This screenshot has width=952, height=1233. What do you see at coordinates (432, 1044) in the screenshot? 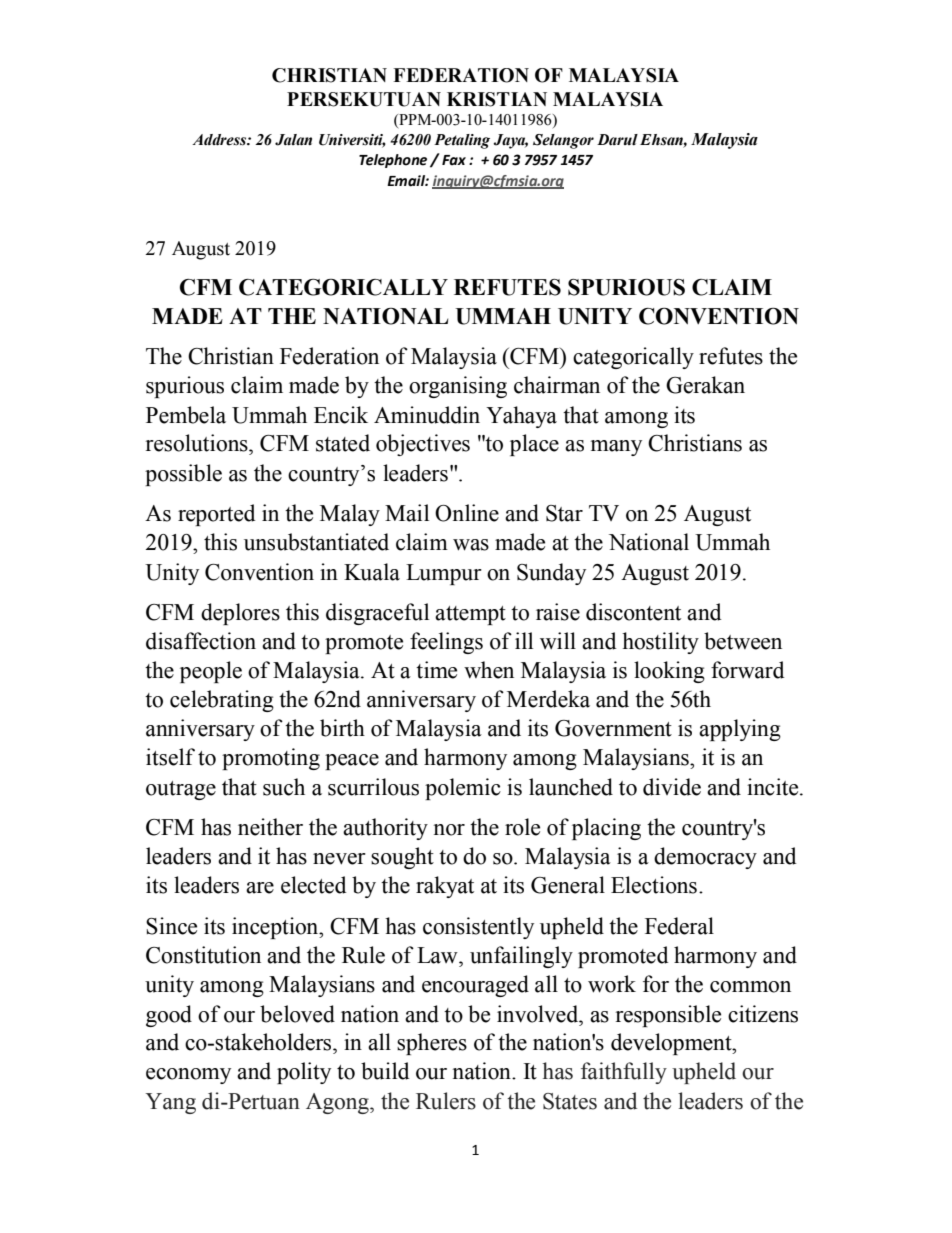
I see `spheres` at bounding box center [432, 1044].
